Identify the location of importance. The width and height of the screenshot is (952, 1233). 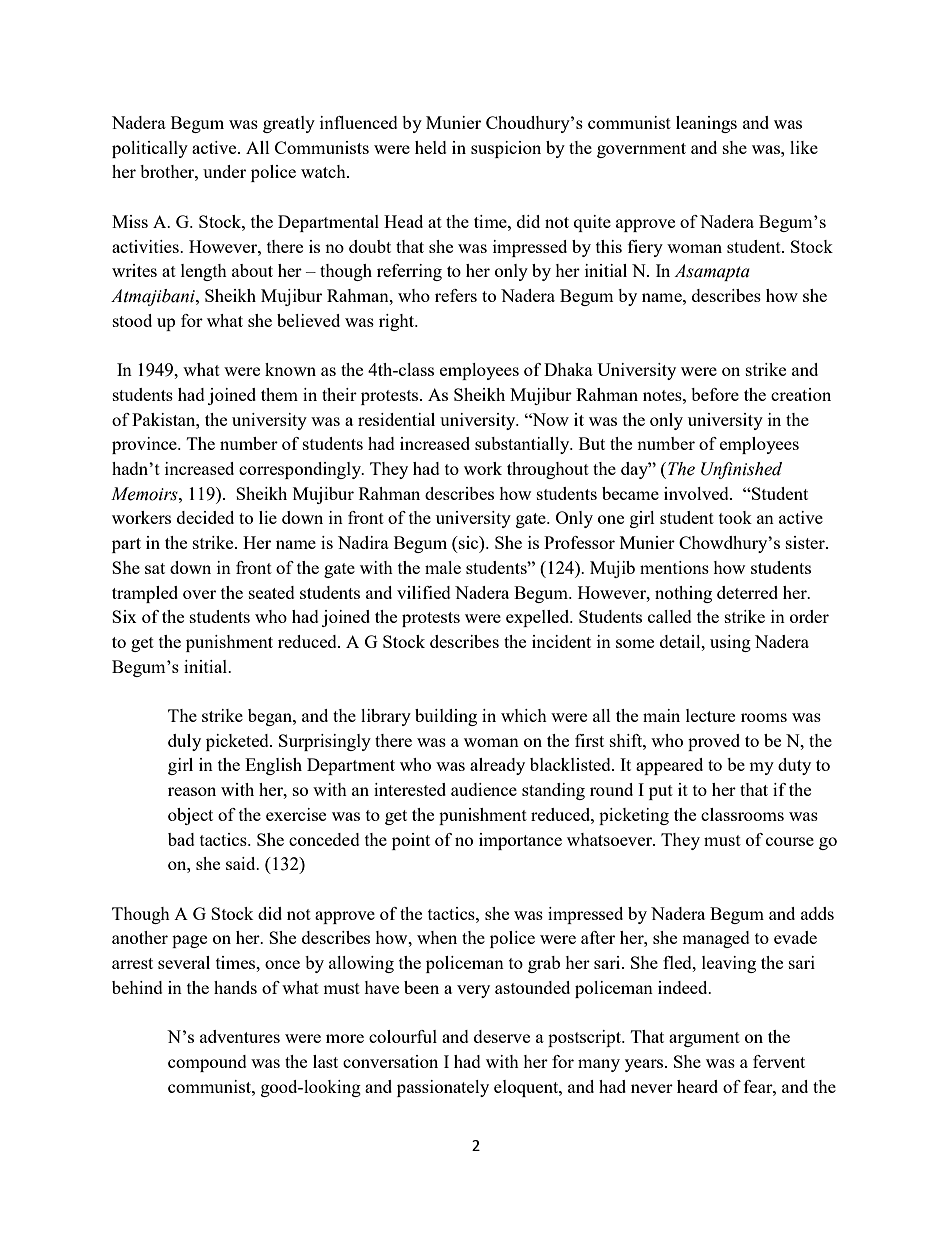
(520, 841).
